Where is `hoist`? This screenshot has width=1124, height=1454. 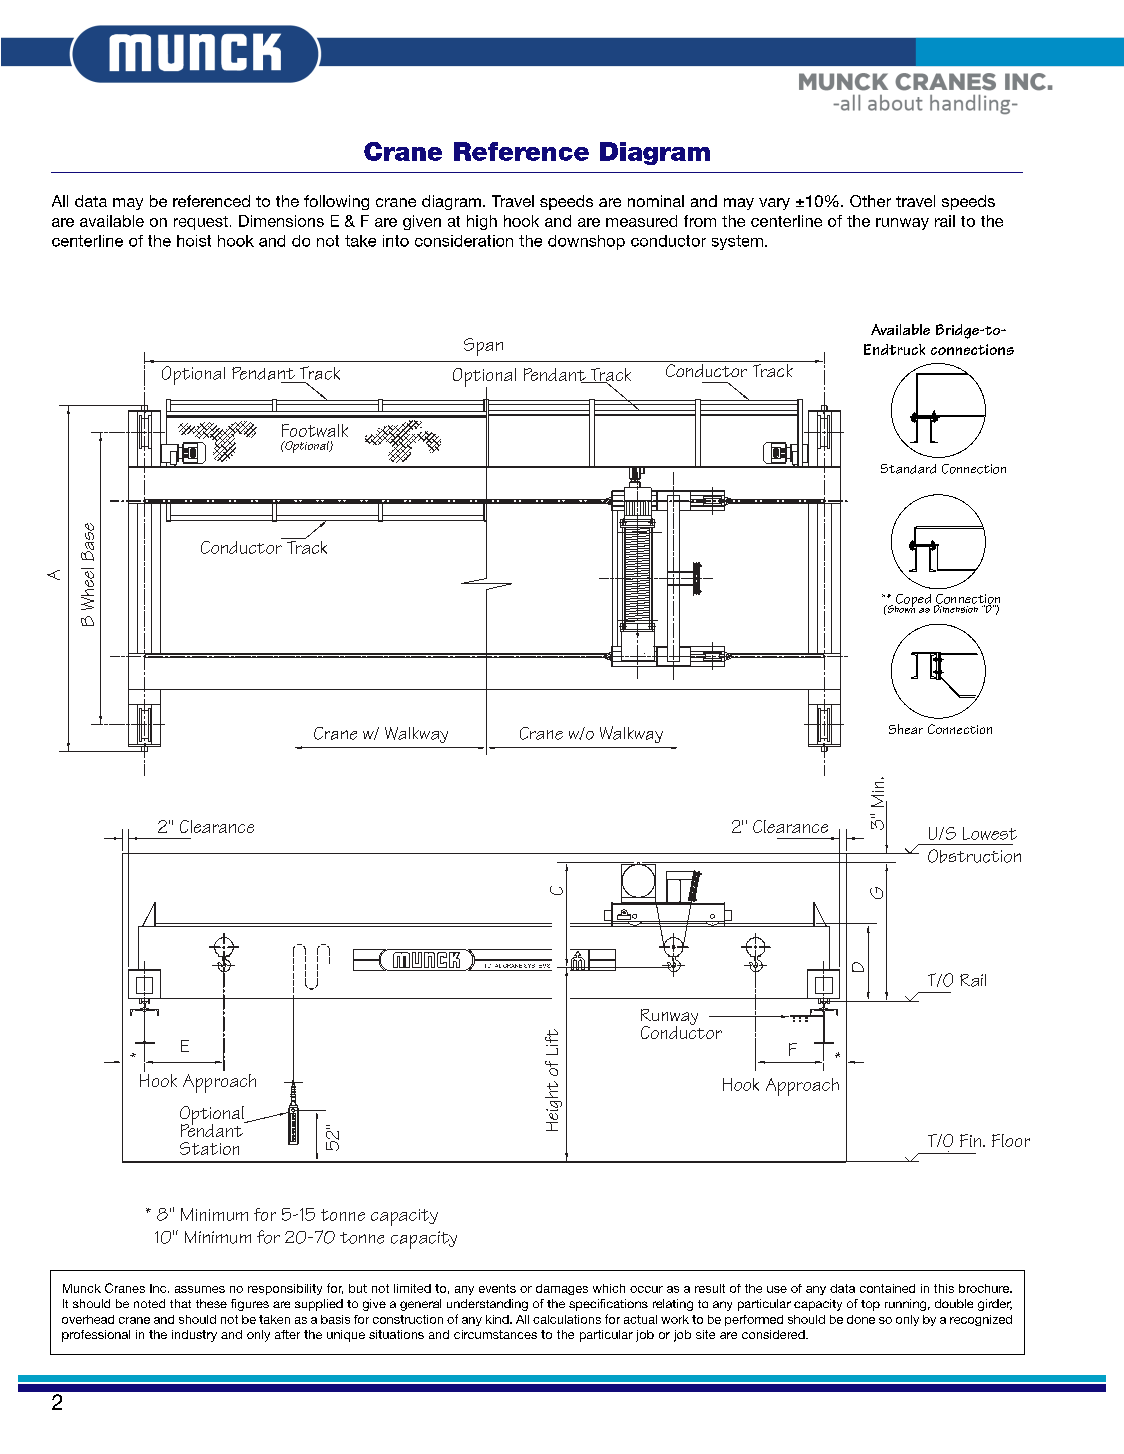 hoist is located at coordinates (194, 241).
